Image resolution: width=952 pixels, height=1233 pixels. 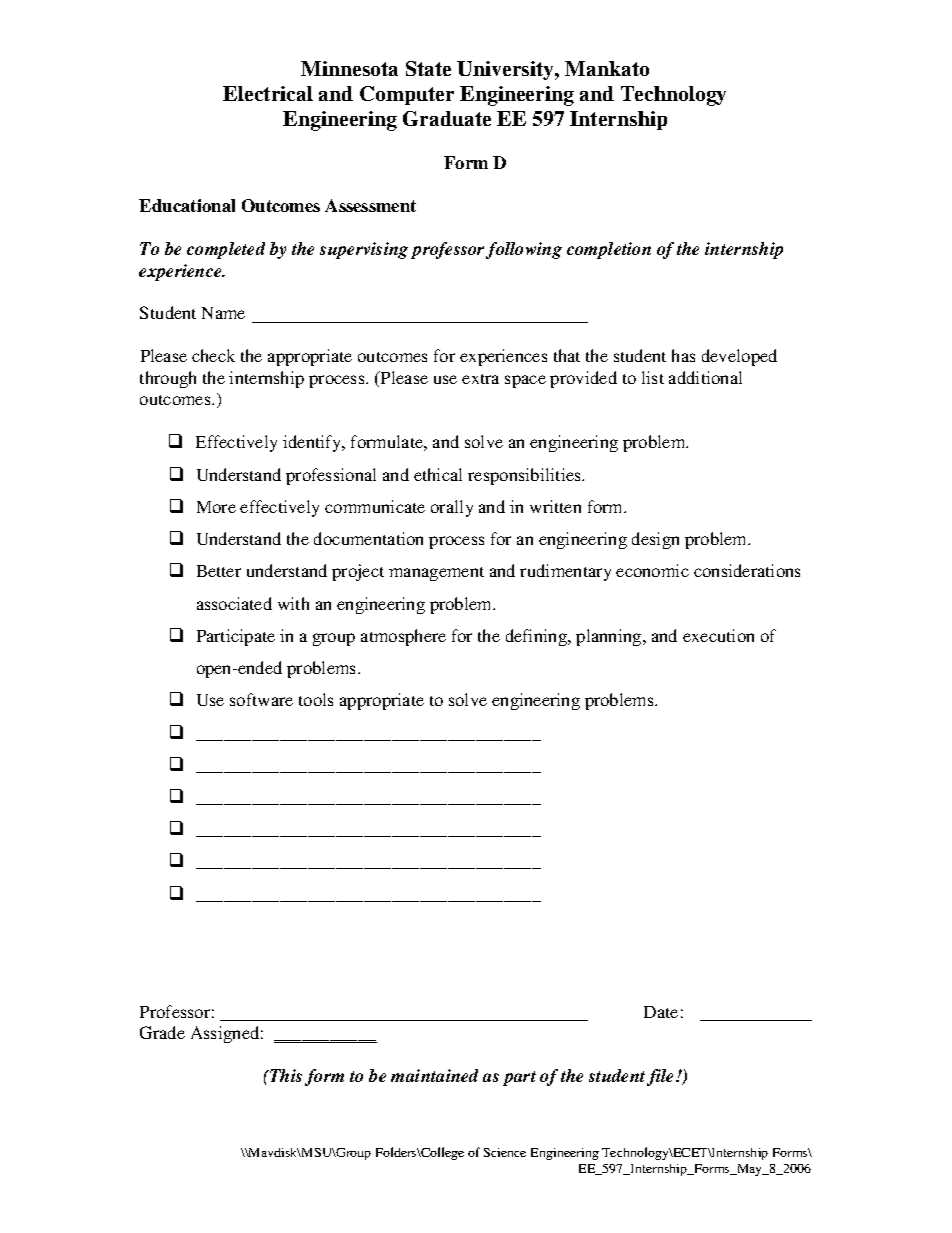 What do you see at coordinates (234, 603) in the document?
I see `associated` at bounding box center [234, 603].
